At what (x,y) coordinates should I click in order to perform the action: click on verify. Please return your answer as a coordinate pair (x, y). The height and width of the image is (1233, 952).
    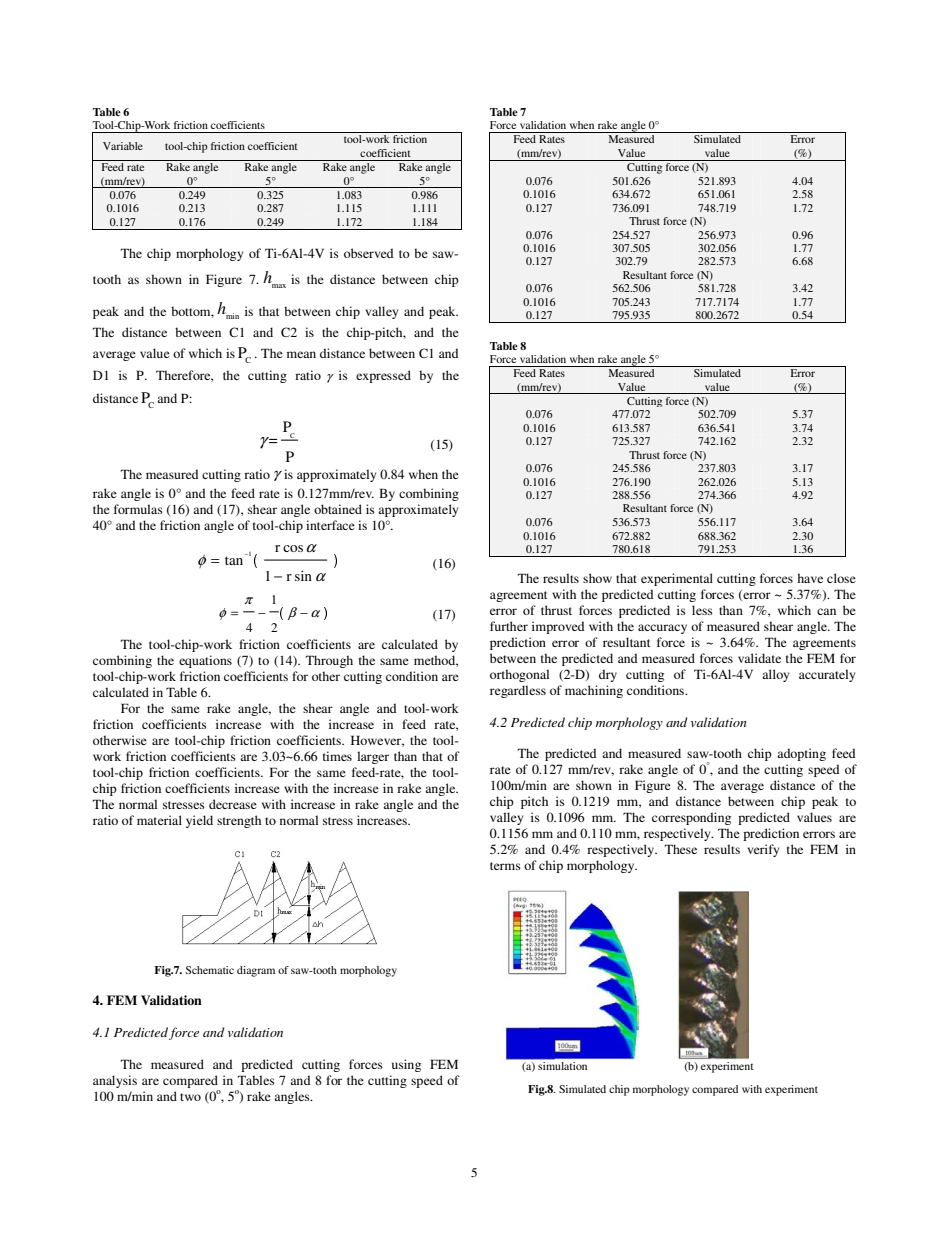
    Looking at the image, I should click on (763, 850).
